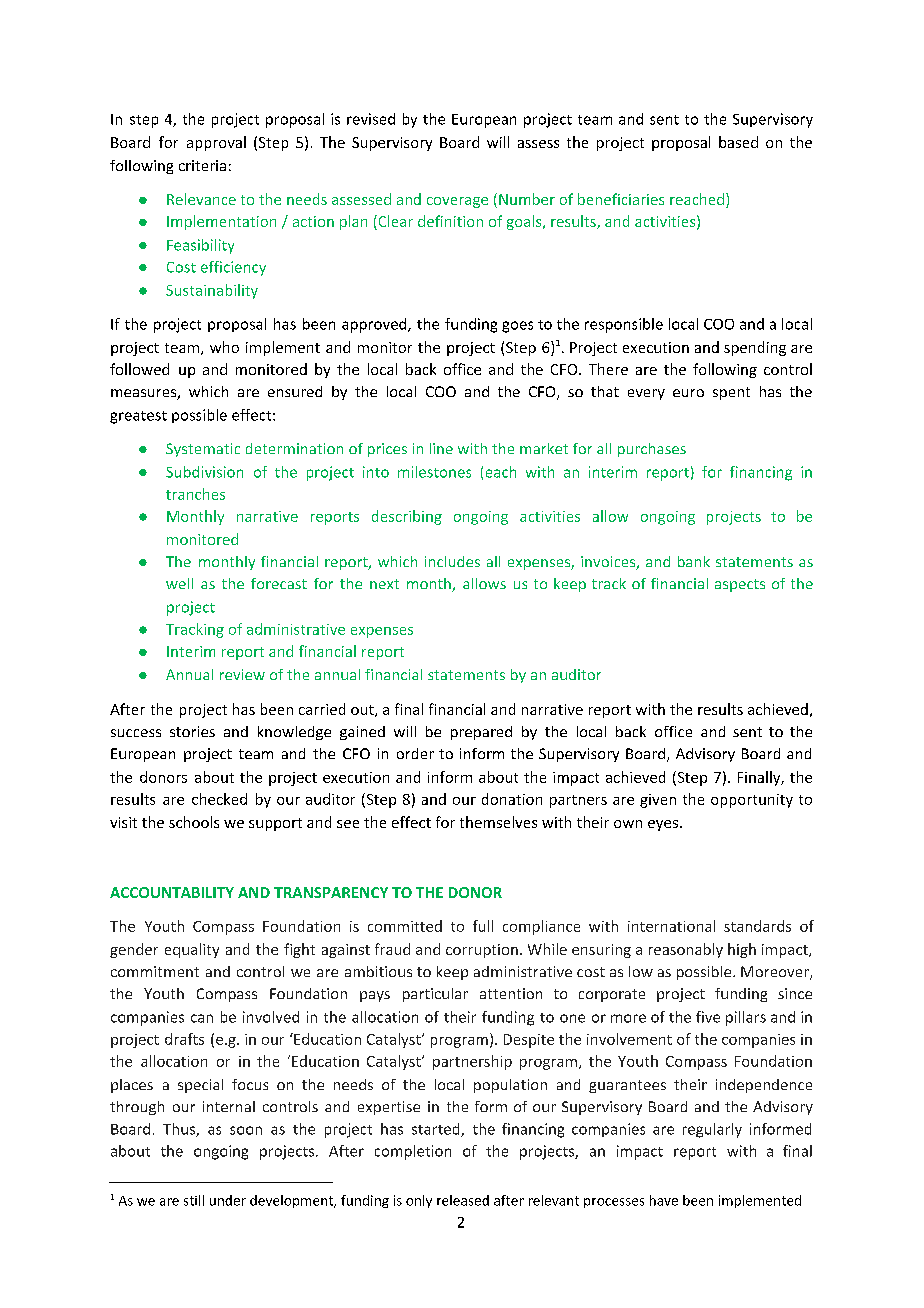 The image size is (924, 1308). Describe the element at coordinates (457, 202) in the document. I see `coverage` at that location.
